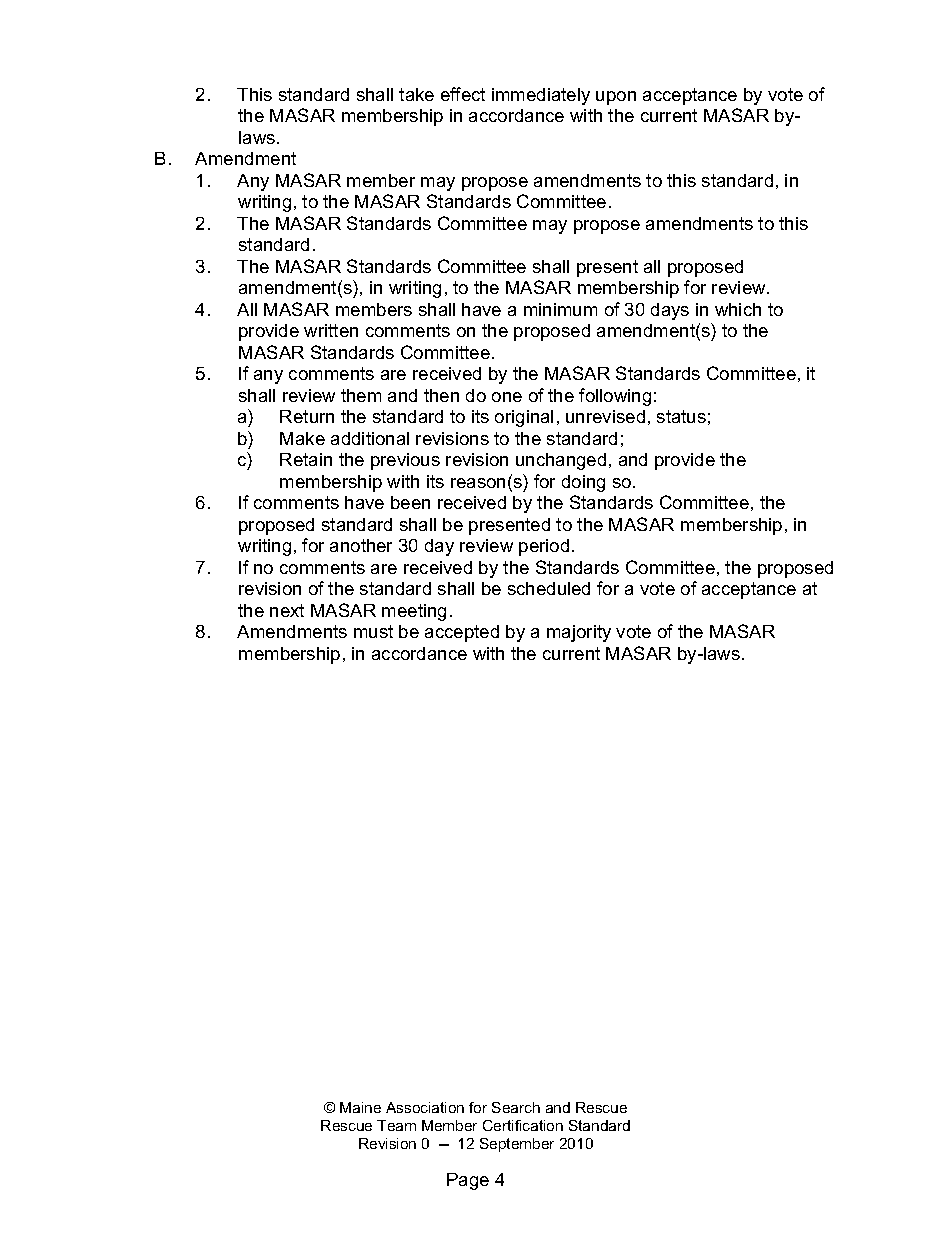  Describe the element at coordinates (616, 98) in the image. I see `upon` at that location.
